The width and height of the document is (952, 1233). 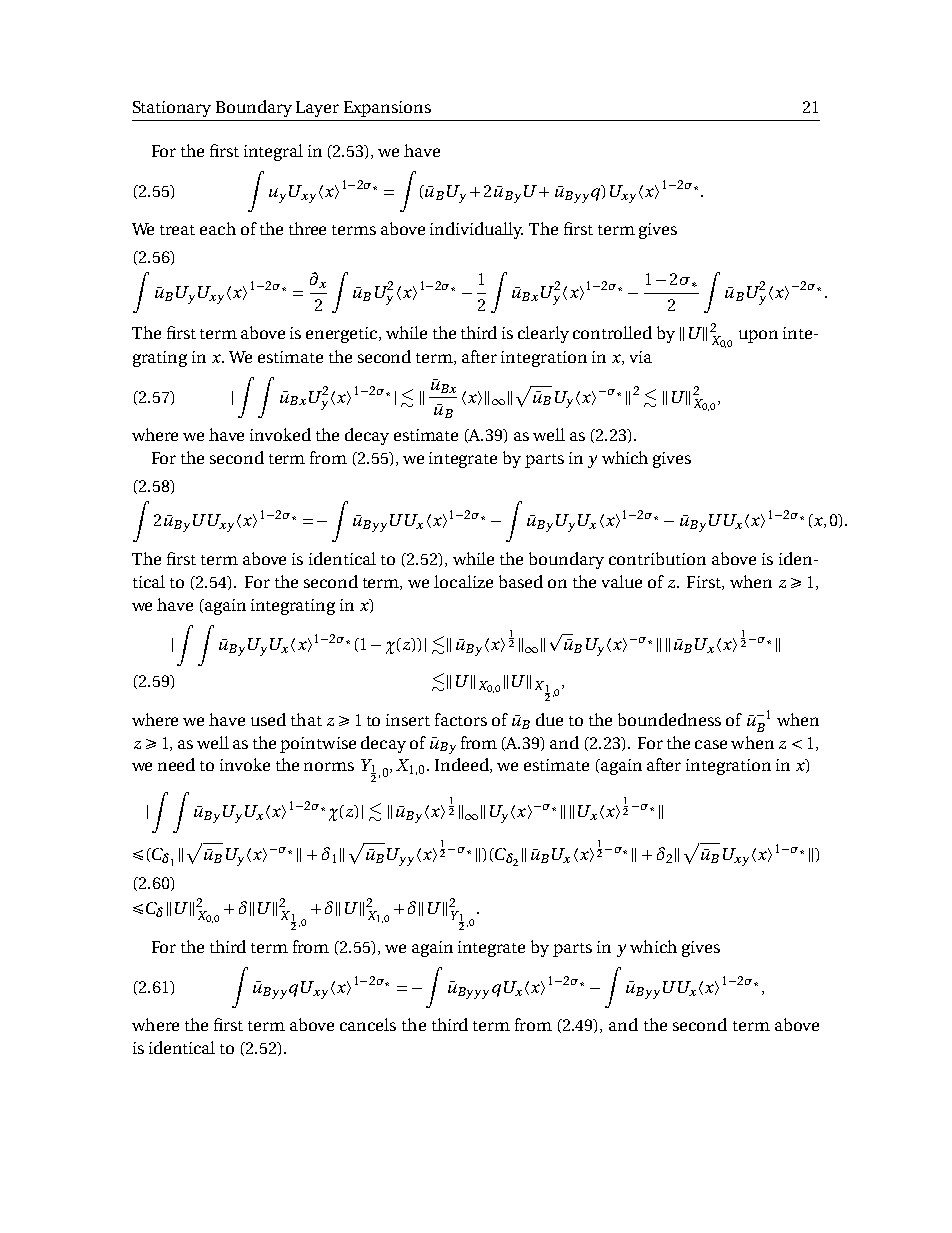 I want to click on Stationary, so click(x=172, y=109).
